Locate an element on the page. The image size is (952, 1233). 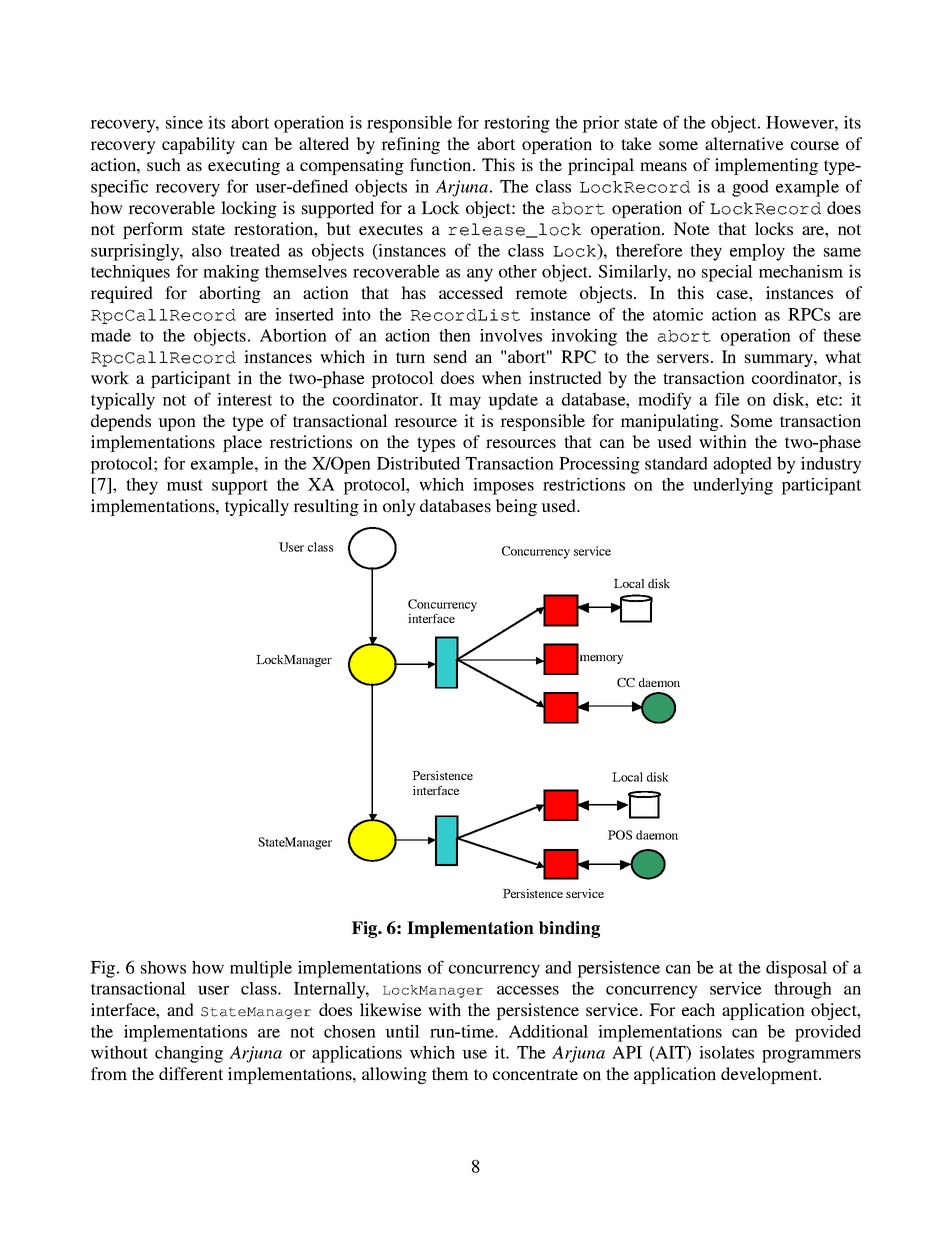
capability is located at coordinates (198, 145).
